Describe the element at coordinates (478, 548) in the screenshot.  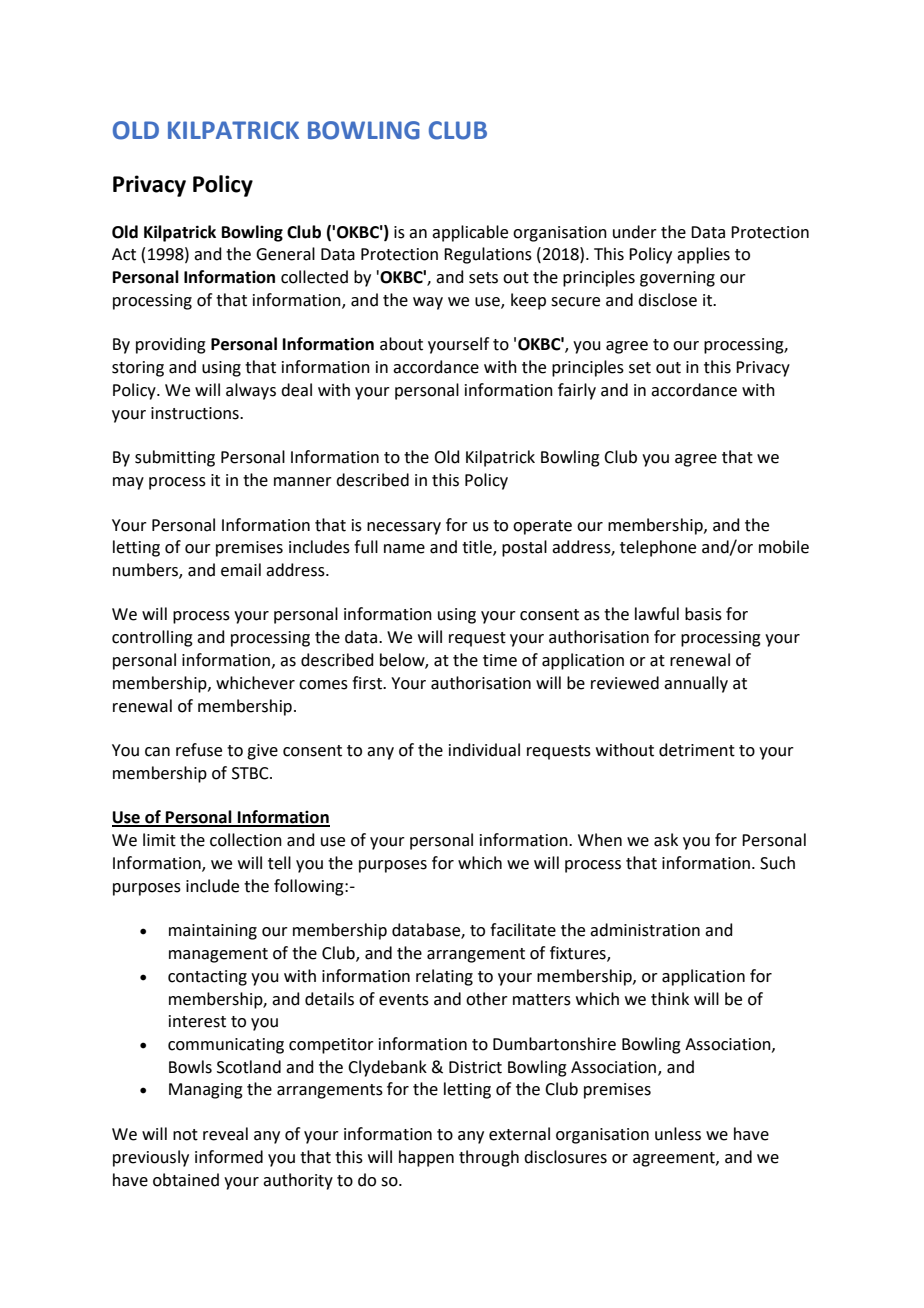
I see `title` at that location.
